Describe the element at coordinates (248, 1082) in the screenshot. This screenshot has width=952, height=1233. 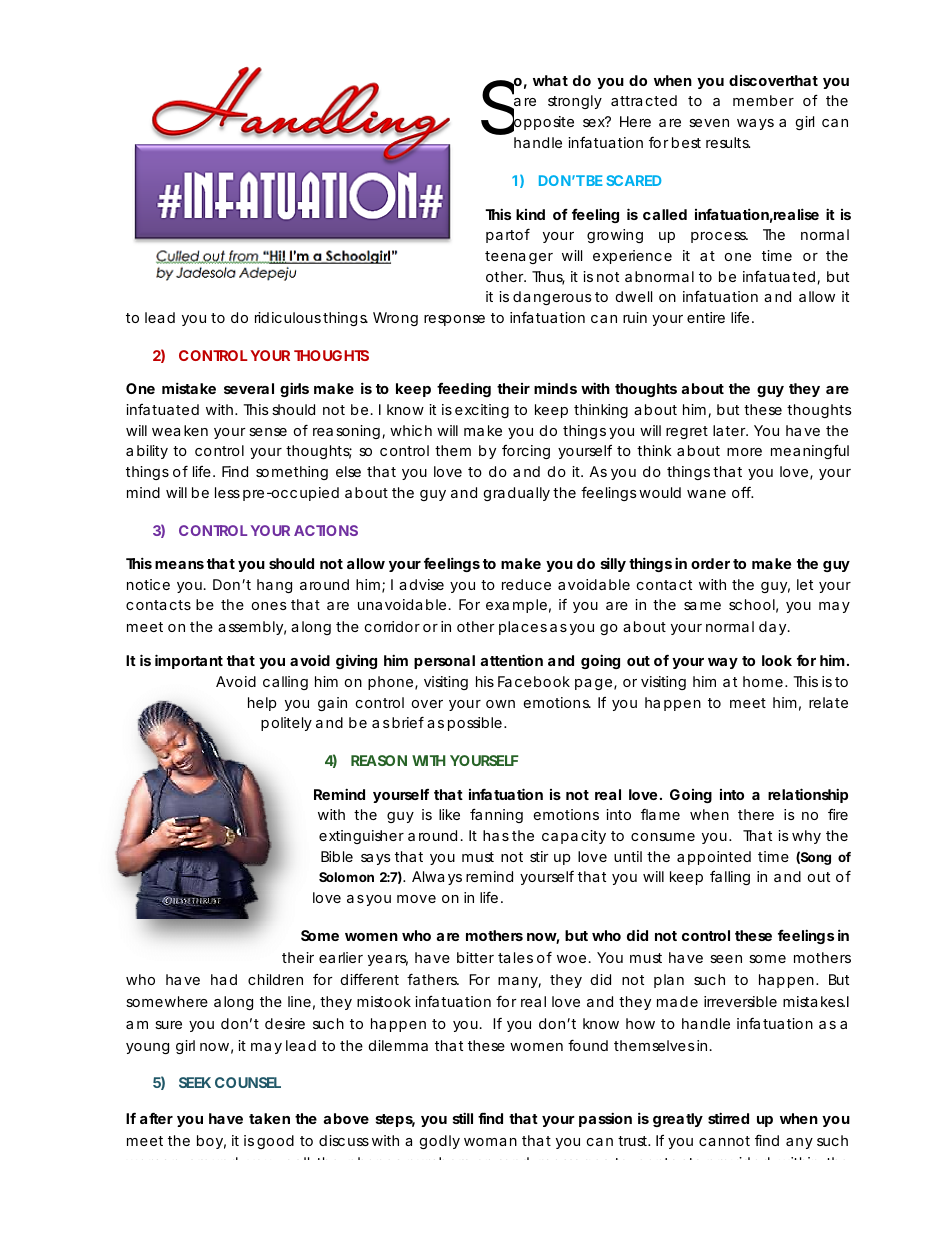
I see `COUNSEL` at that location.
